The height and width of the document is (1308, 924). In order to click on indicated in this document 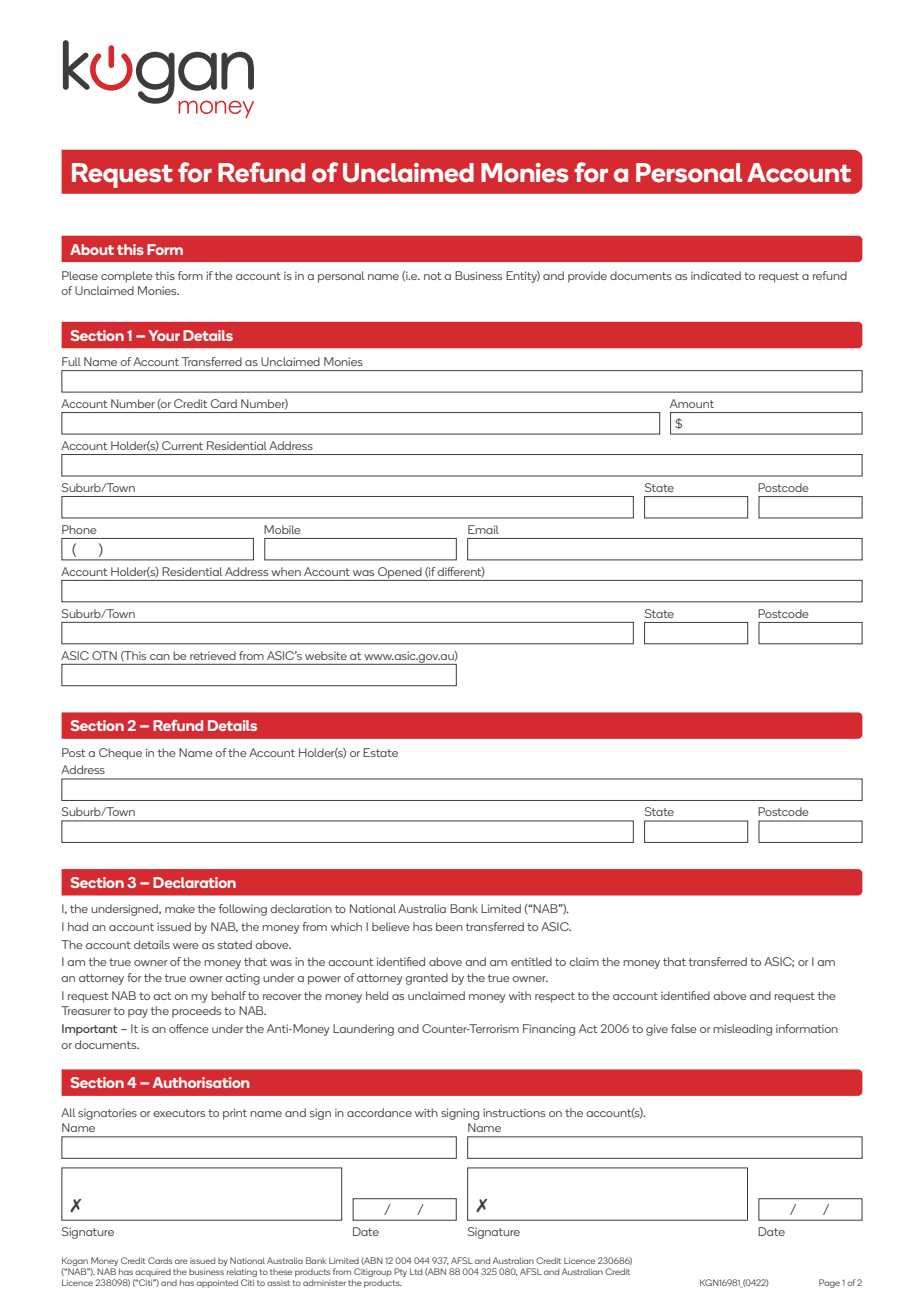, I will do `click(716, 275)`.
